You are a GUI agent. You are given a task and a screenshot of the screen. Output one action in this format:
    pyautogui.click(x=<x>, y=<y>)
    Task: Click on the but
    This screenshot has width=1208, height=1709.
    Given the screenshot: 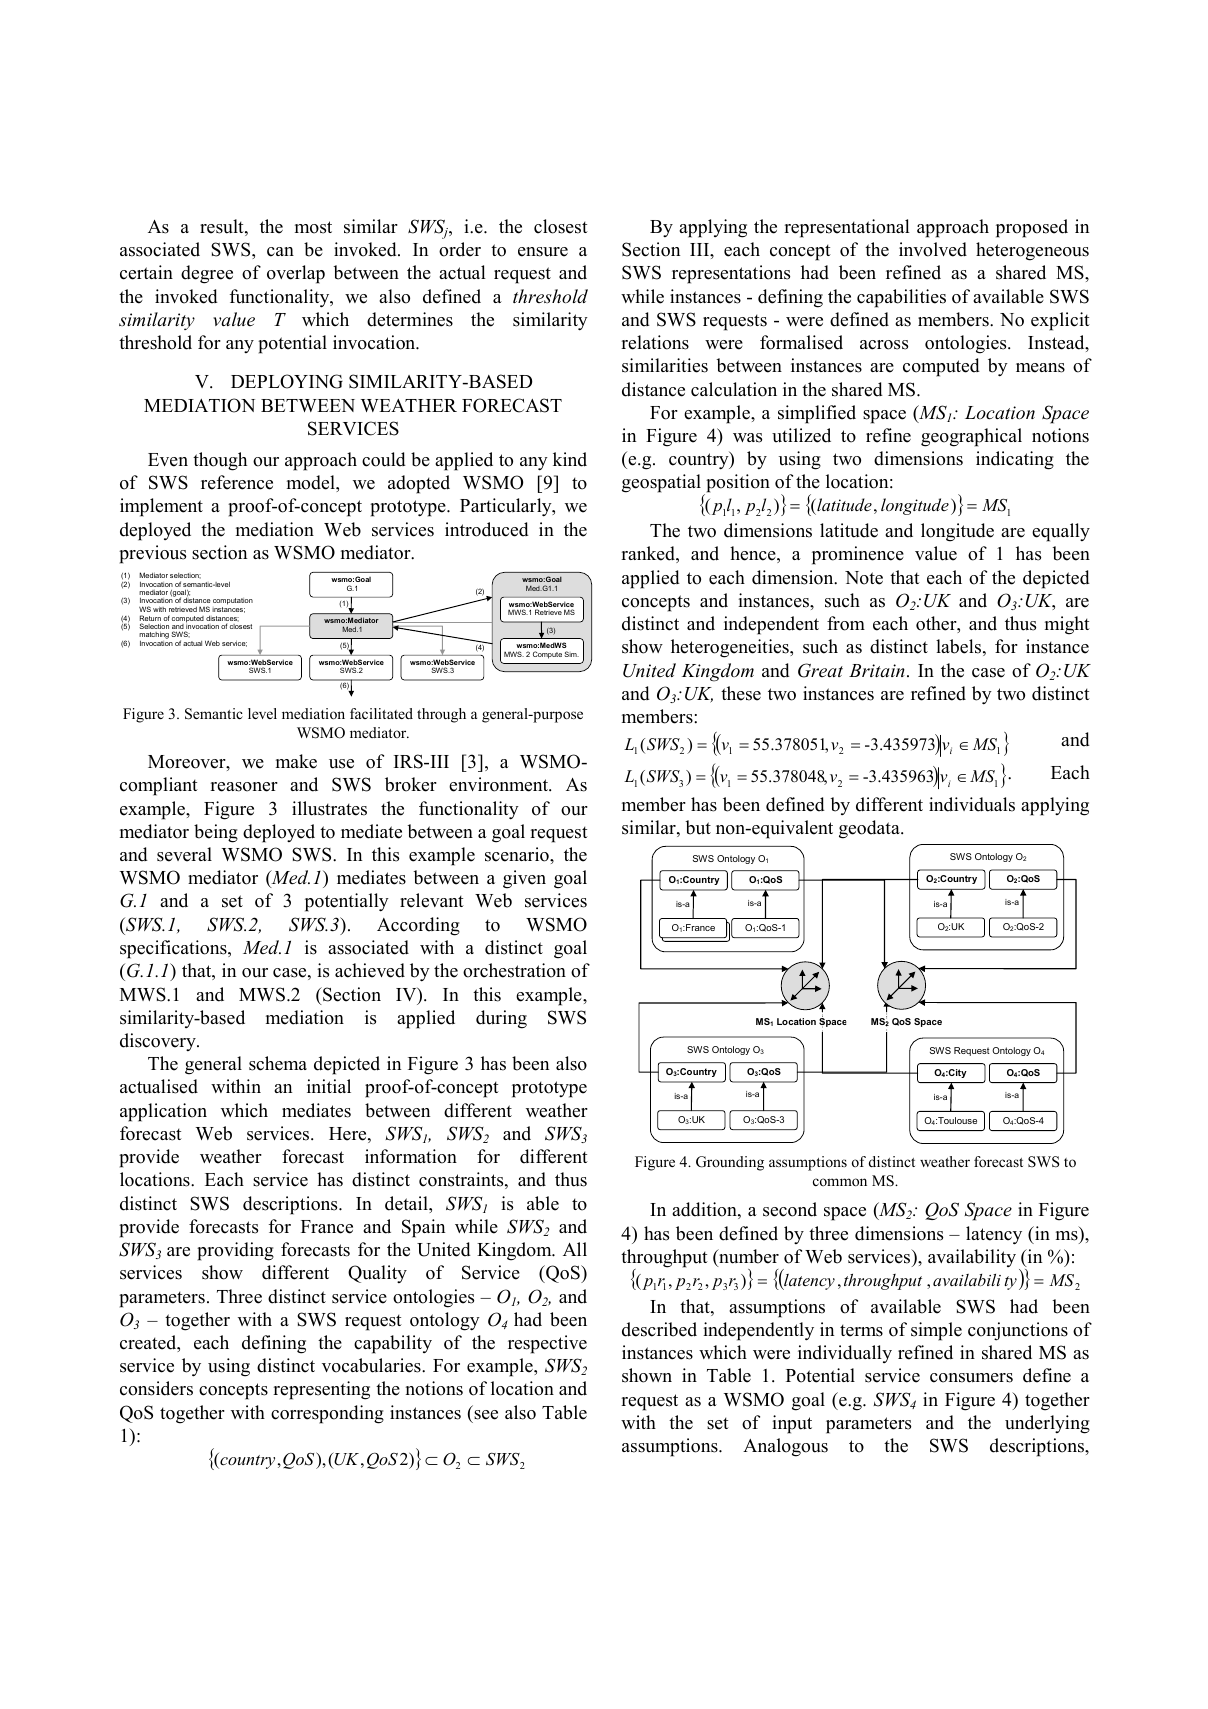 What is the action you would take?
    pyautogui.click(x=698, y=827)
